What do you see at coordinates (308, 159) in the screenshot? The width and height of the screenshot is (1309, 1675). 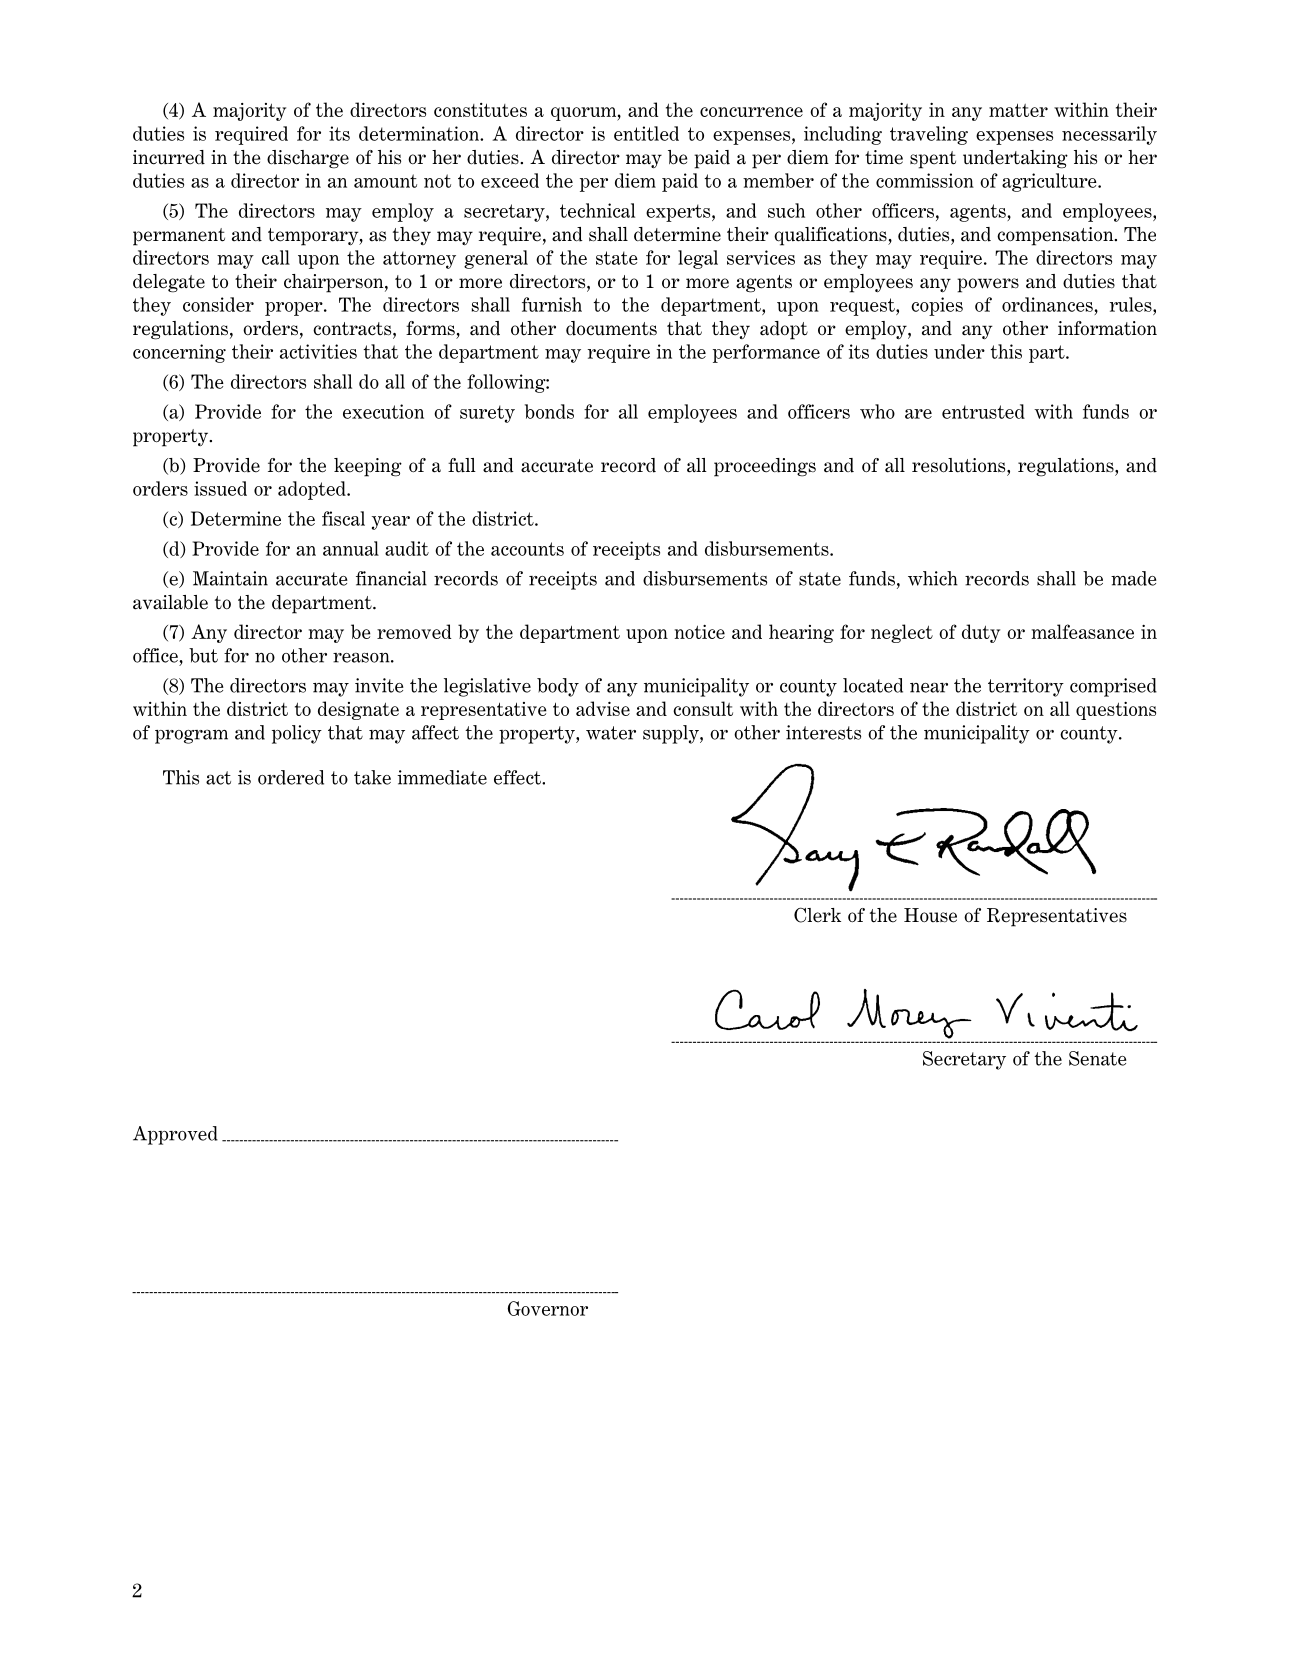 I see `discharge` at bounding box center [308, 159].
